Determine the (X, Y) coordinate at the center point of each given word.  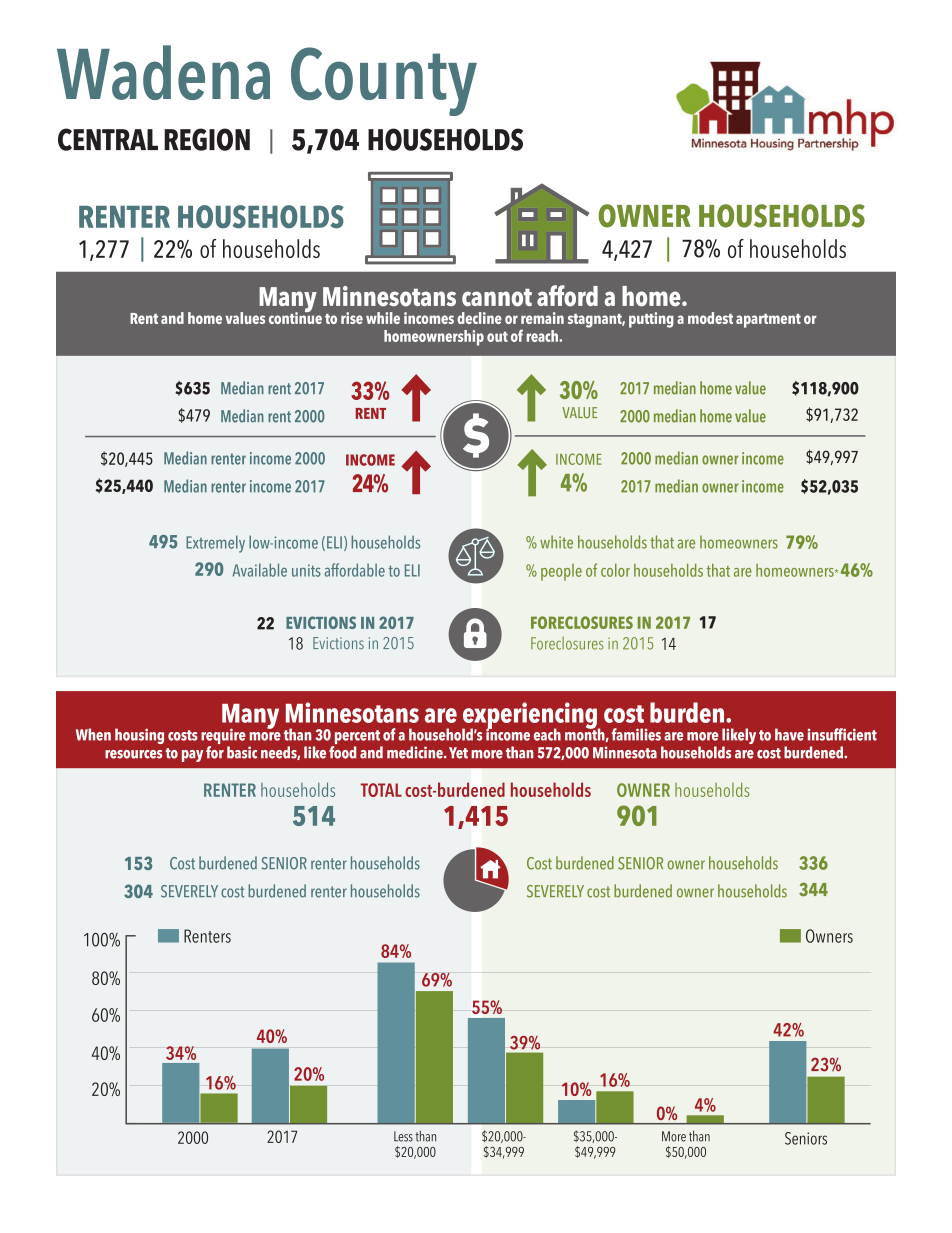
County (384, 81)
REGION (207, 139)
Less (403, 1136)
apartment (768, 321)
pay (192, 756)
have (789, 734)
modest (710, 318)
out (497, 336)
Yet (458, 753)
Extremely (215, 544)
